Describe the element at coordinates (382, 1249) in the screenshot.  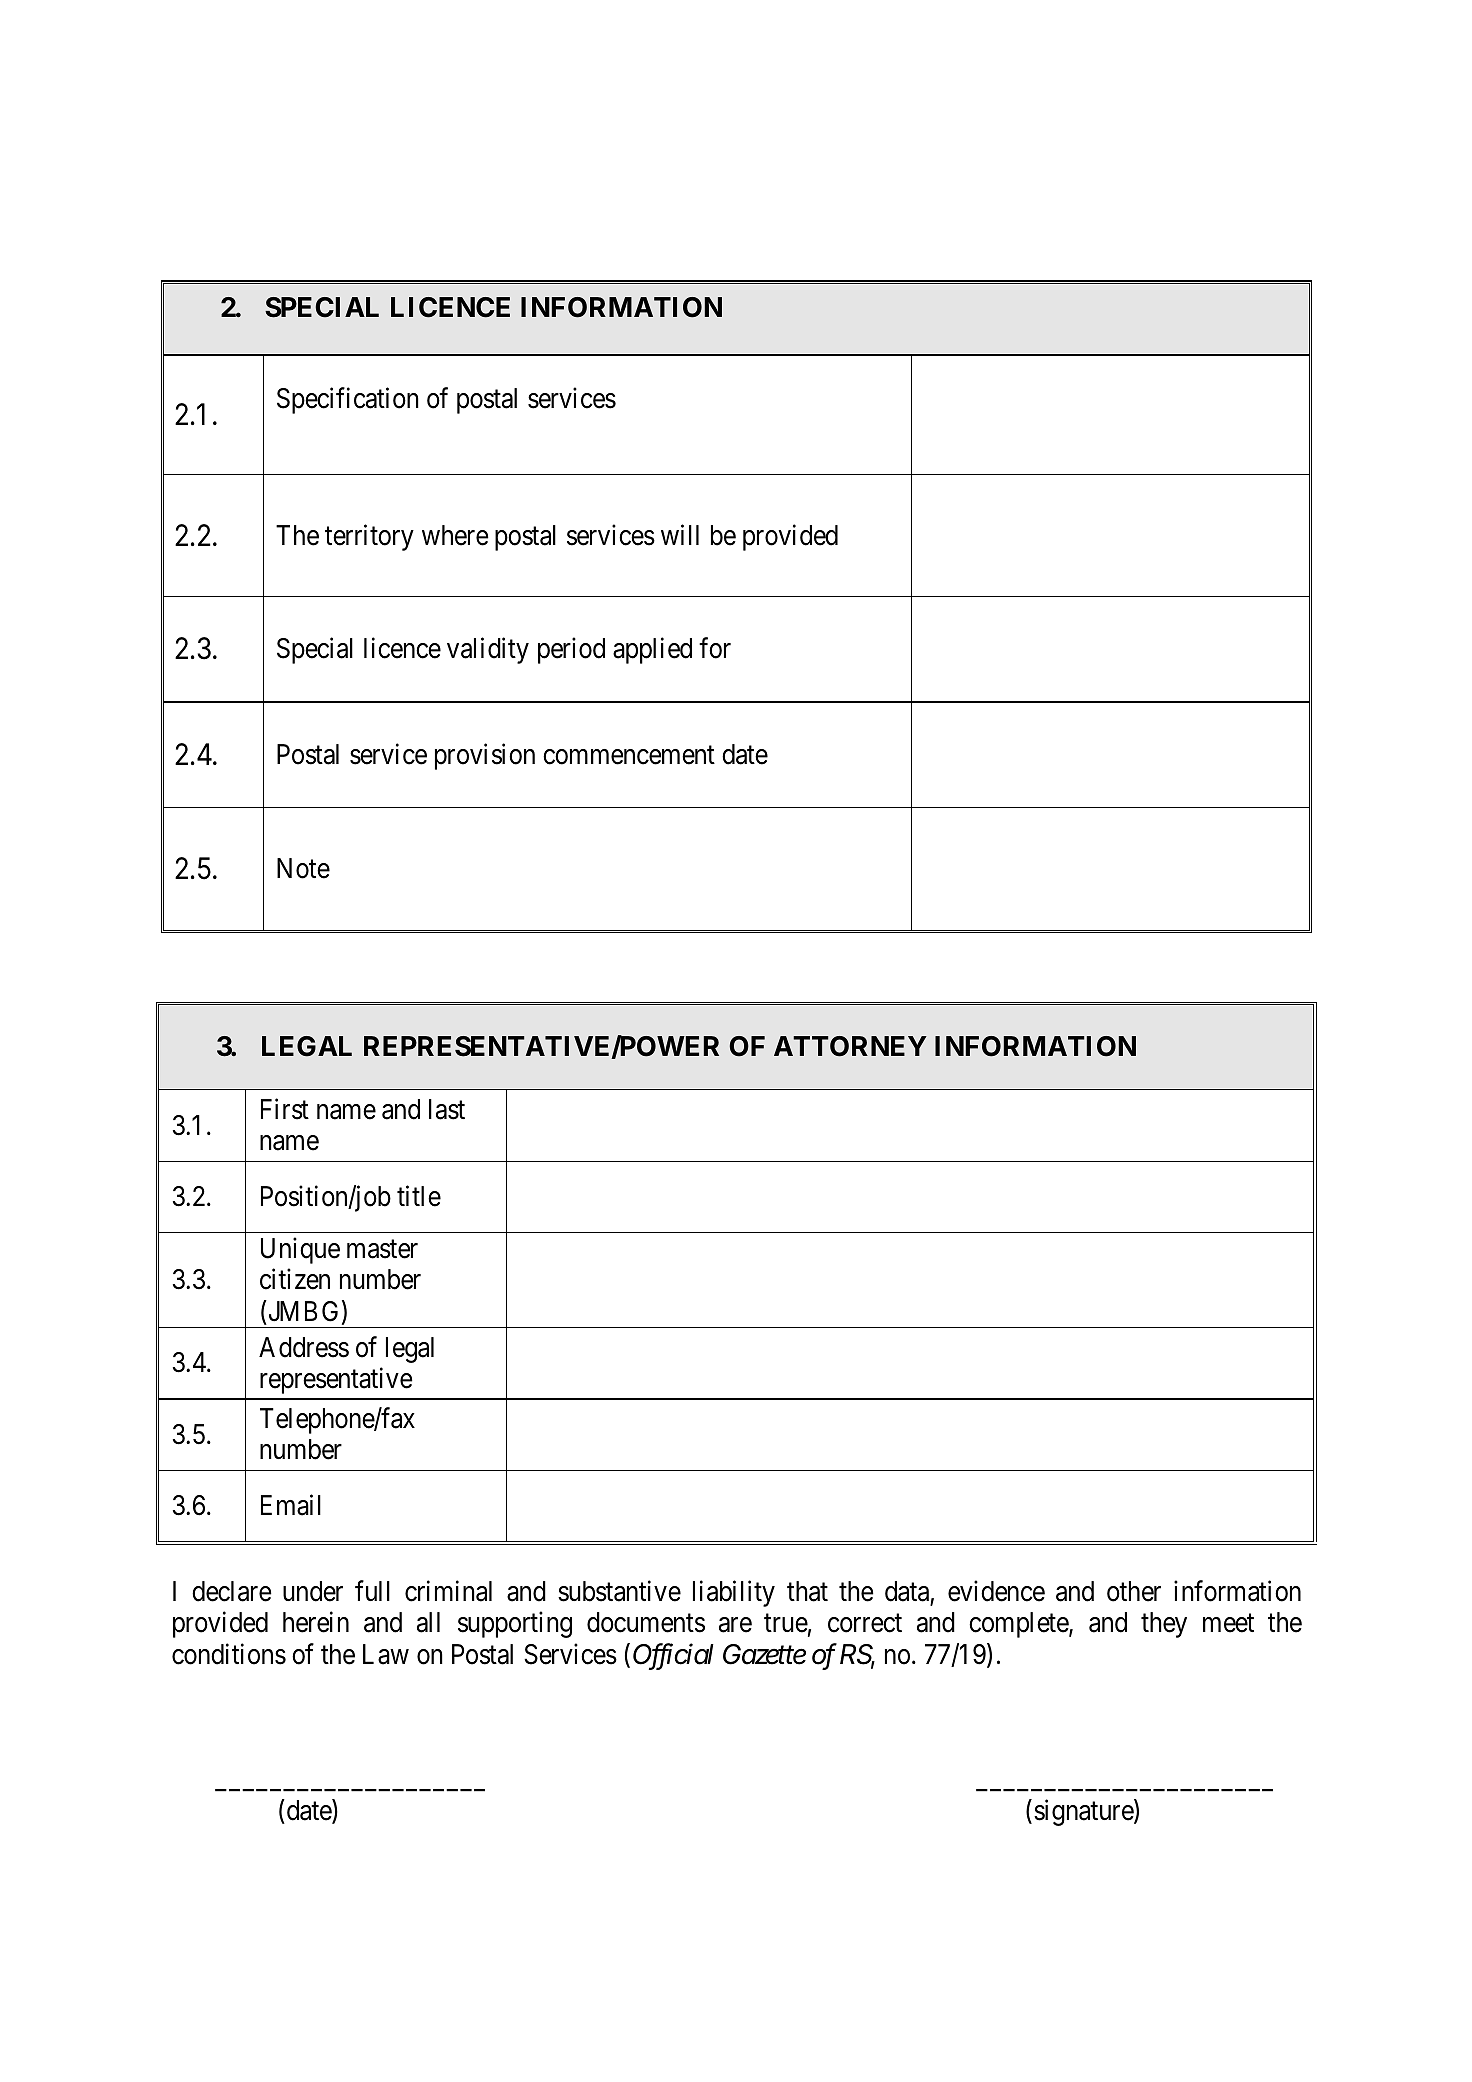
I see `master` at that location.
